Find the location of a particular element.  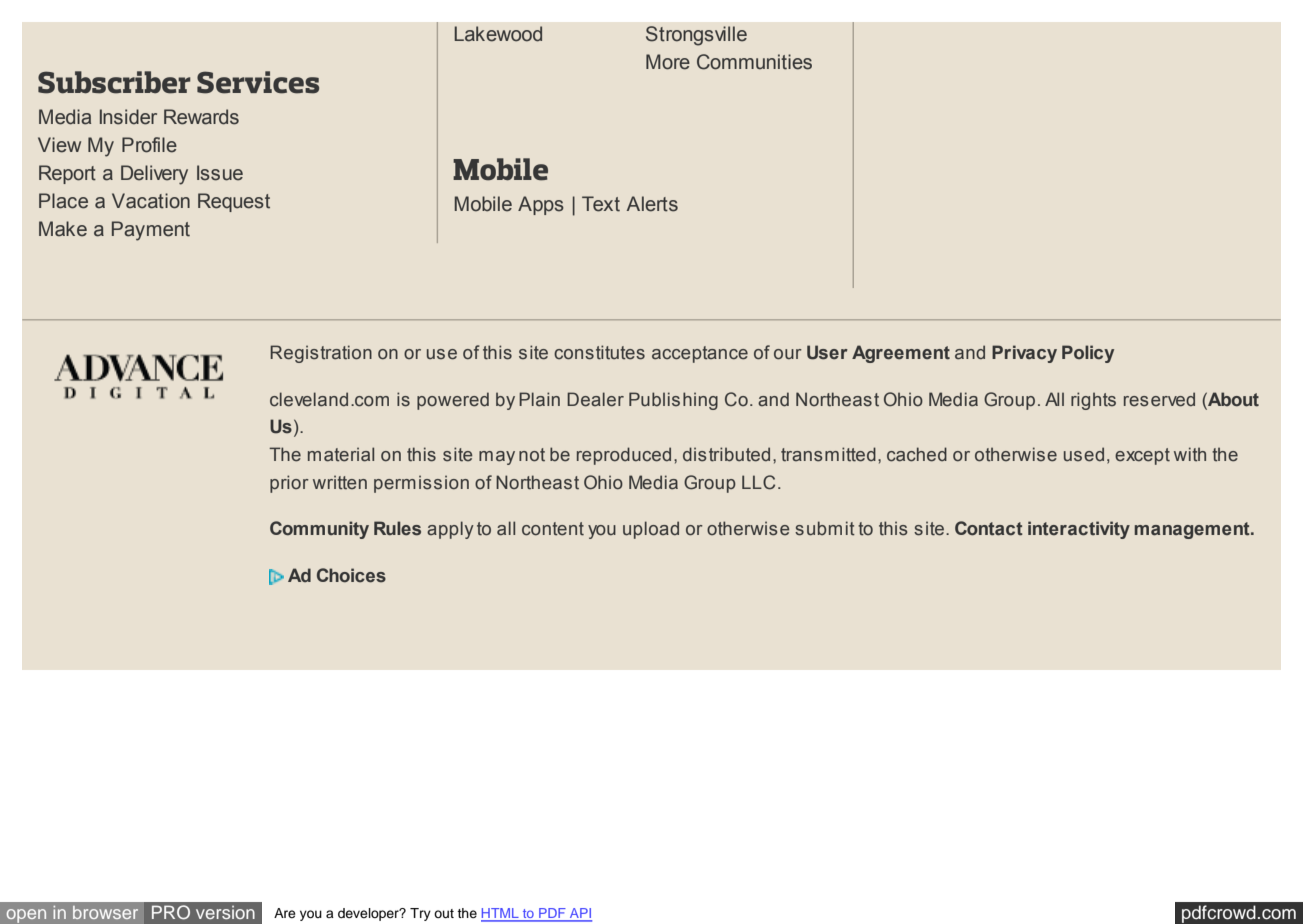

Communities is located at coordinates (754, 62).
